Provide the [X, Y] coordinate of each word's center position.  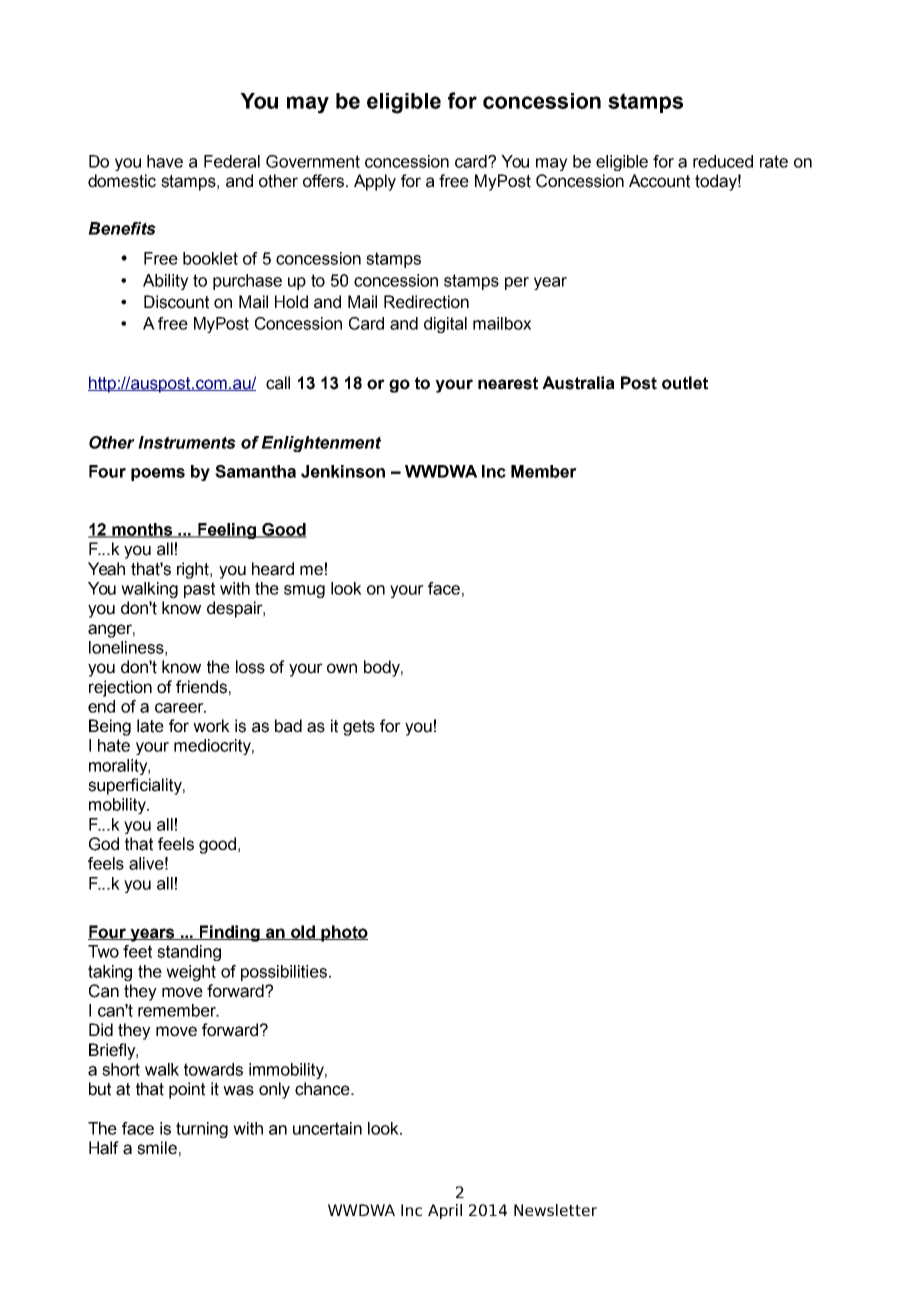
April [445, 1211]
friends [201, 687]
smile [157, 1148]
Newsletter [555, 1210]
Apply [375, 182]
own [342, 668]
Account [659, 181]
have [165, 161]
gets [359, 728]
